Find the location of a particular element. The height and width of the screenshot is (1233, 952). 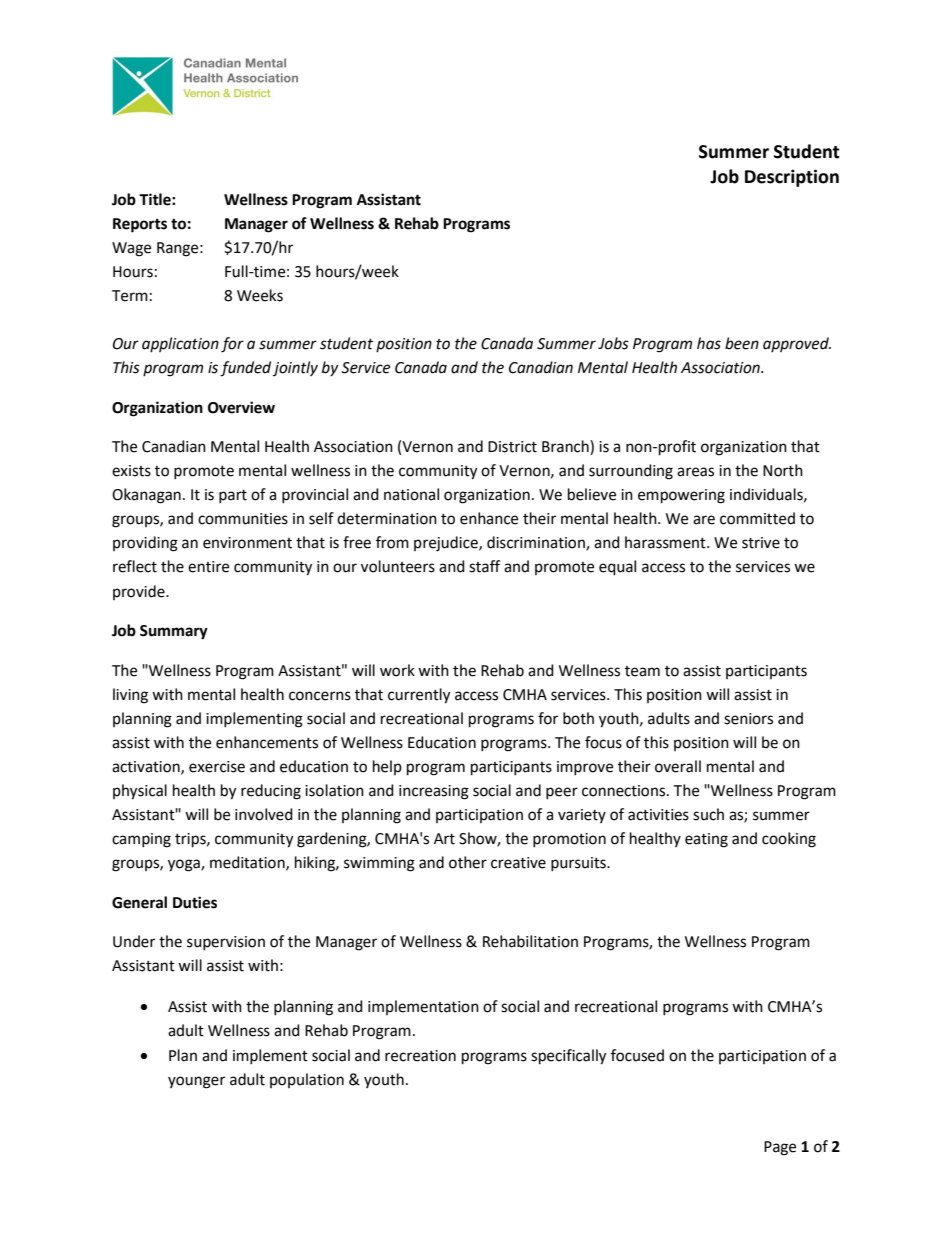

currently is located at coordinates (419, 696).
